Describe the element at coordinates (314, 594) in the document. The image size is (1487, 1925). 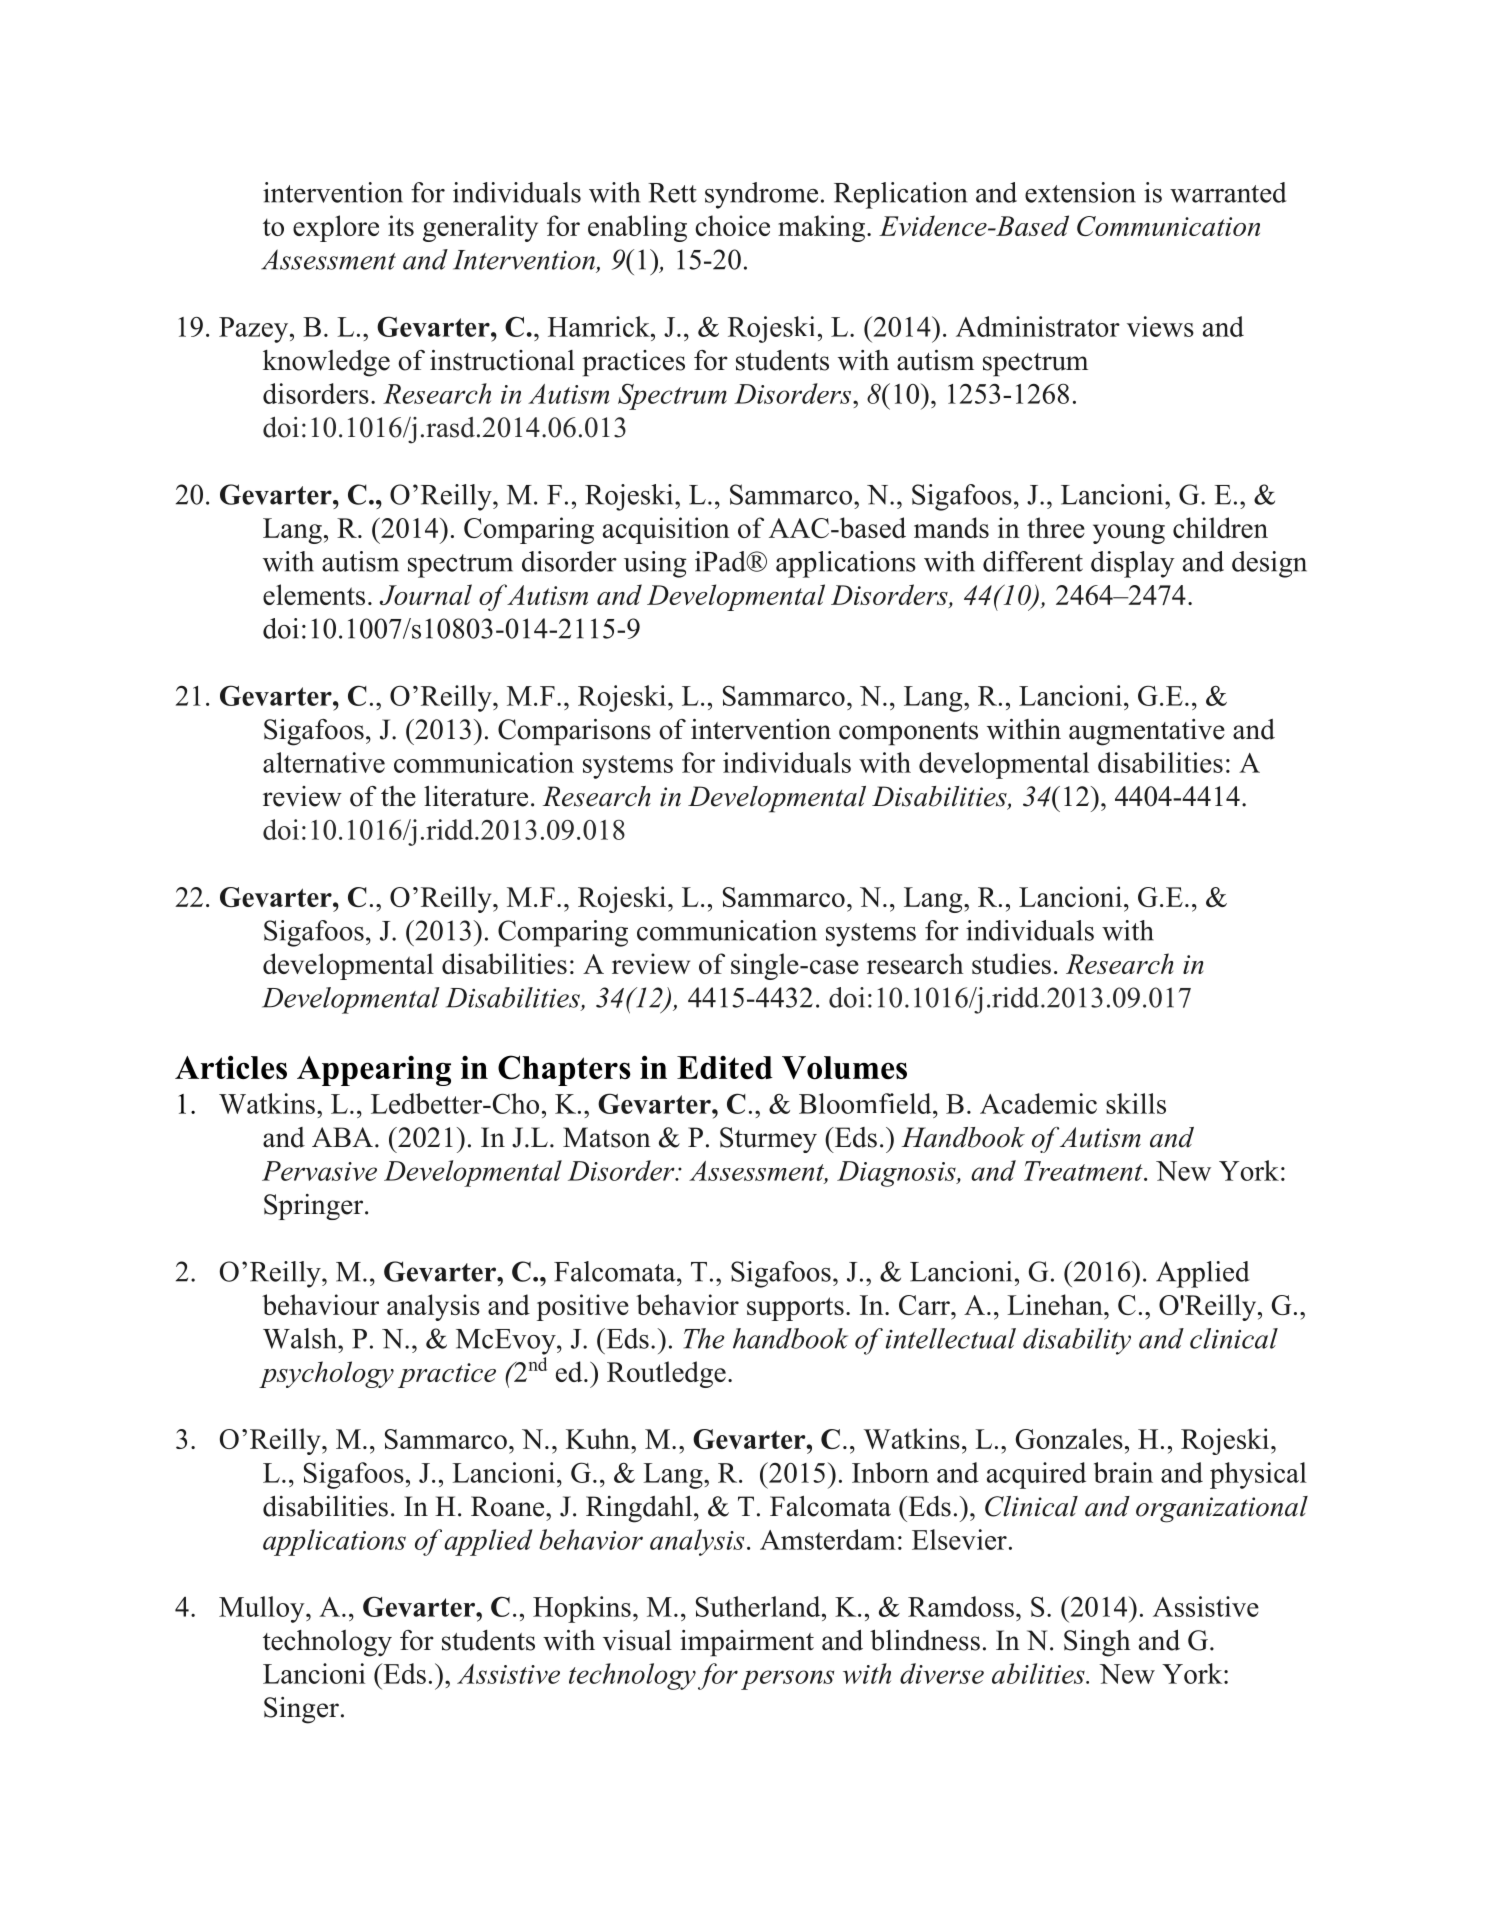
I see `elements` at that location.
